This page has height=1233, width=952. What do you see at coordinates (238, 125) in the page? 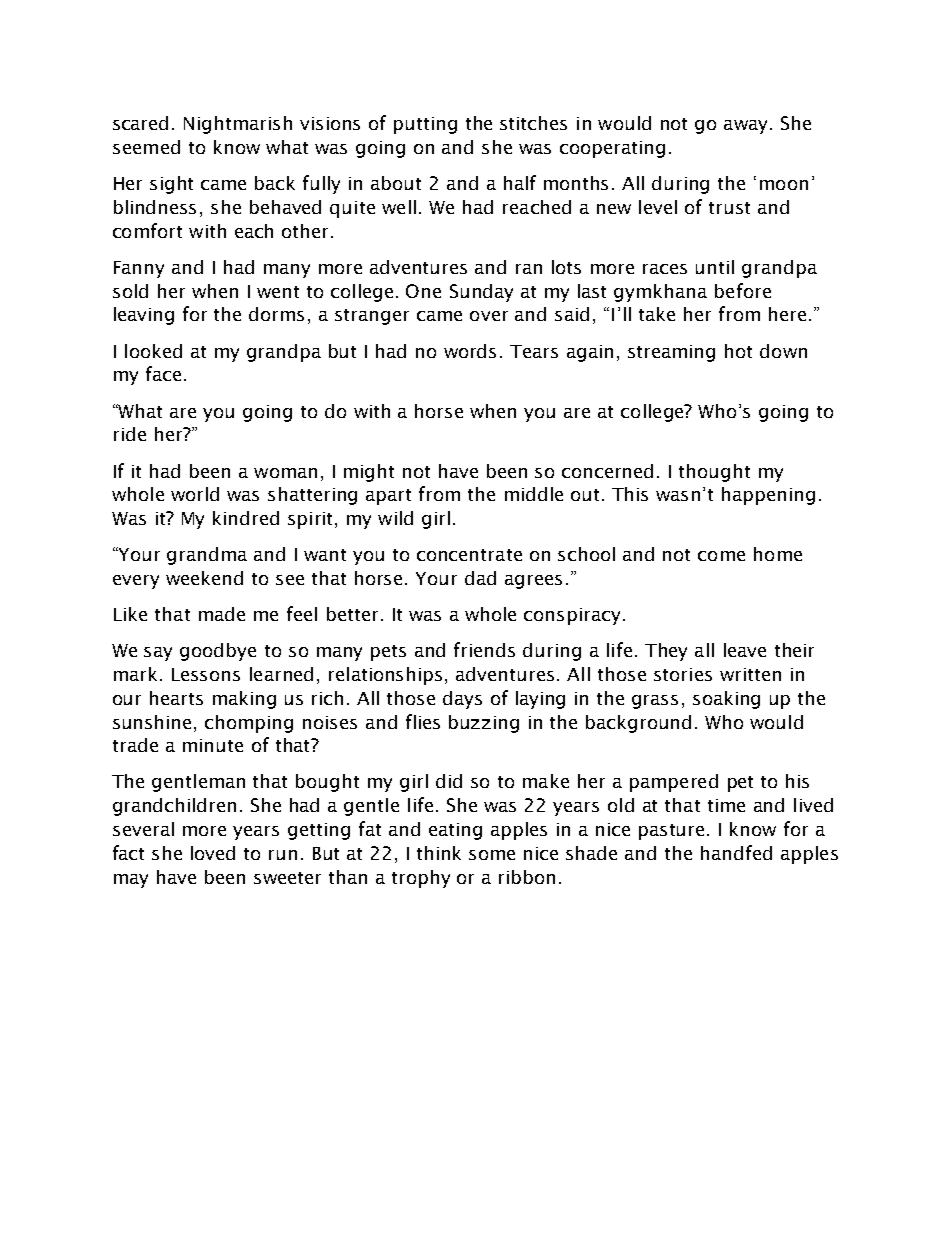
I see `Nightmarish` at bounding box center [238, 125].
